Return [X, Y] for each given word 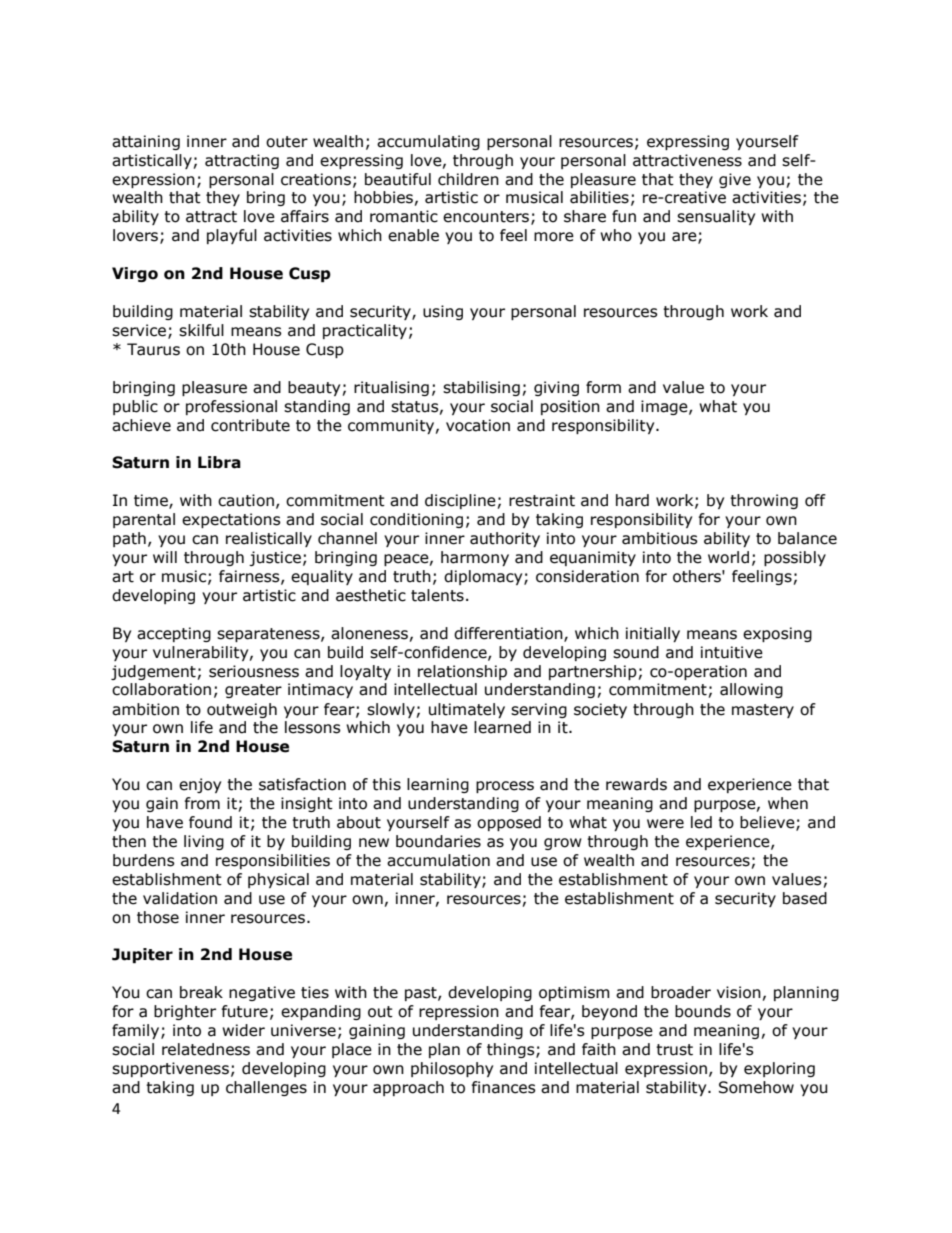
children [468, 179]
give [735, 180]
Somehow [756, 1087]
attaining [146, 142]
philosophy [452, 1069]
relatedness [206, 1049]
